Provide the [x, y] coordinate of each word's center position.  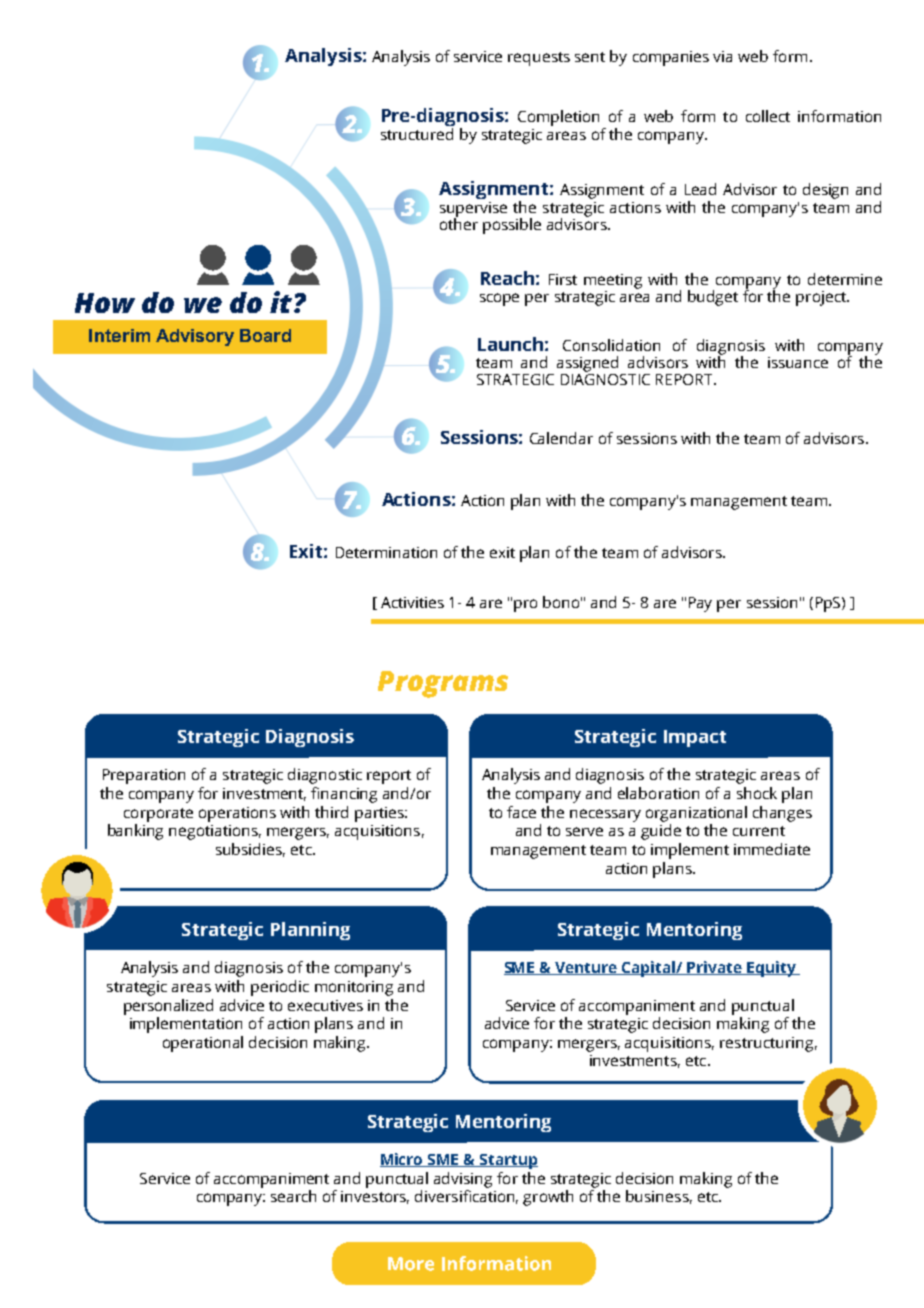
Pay [700, 604]
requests [539, 59]
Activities [412, 602]
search [293, 1196]
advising [463, 1180]
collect [768, 116]
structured [417, 132]
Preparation [144, 776]
